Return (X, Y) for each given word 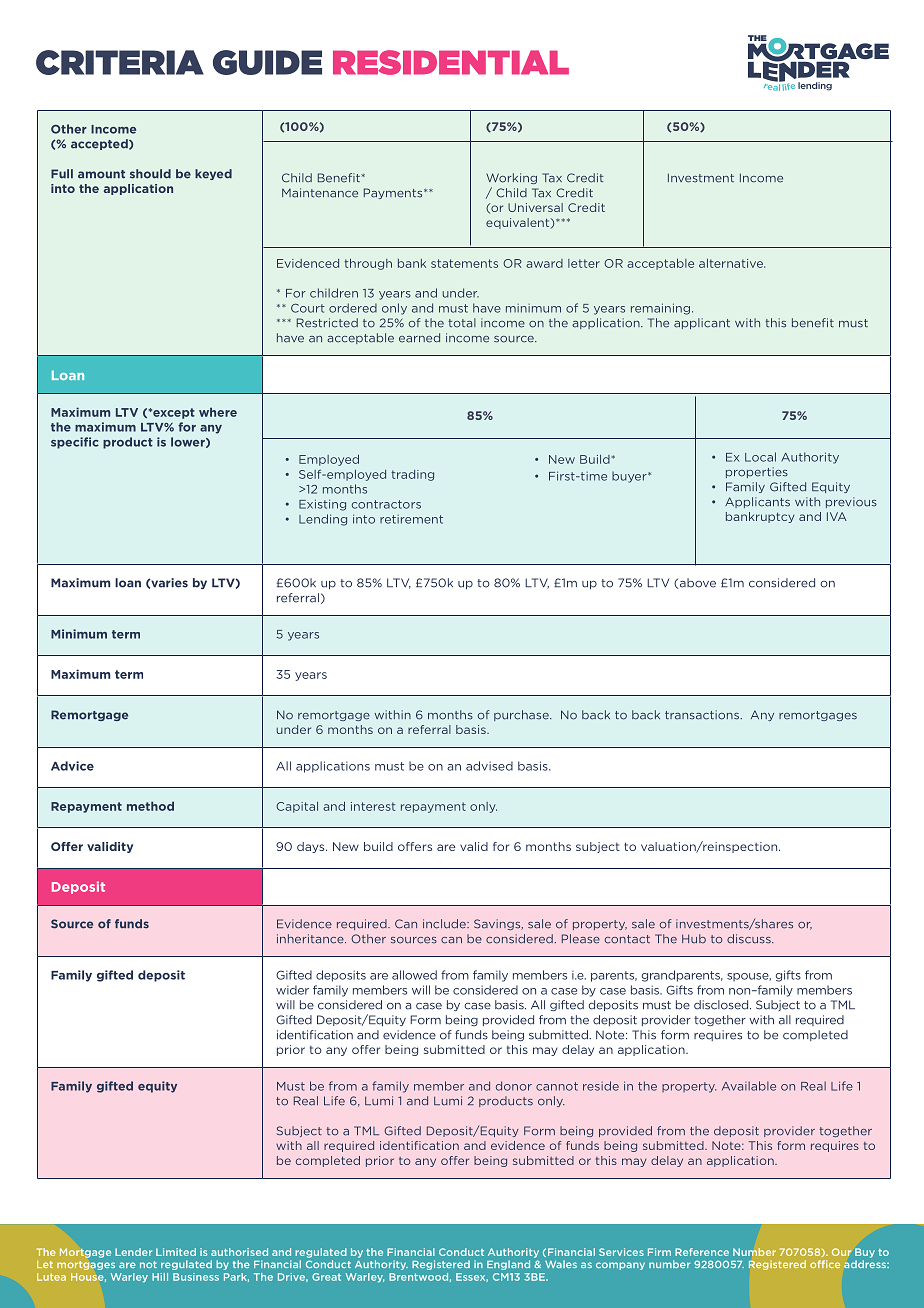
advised (489, 766)
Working (511, 178)
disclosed (722, 1005)
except (173, 413)
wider (292, 990)
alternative (732, 263)
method (150, 806)
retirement (411, 519)
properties (757, 472)
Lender (133, 1252)
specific (75, 443)
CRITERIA (120, 62)
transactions (703, 715)
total (462, 323)
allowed (414, 975)
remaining (660, 309)
